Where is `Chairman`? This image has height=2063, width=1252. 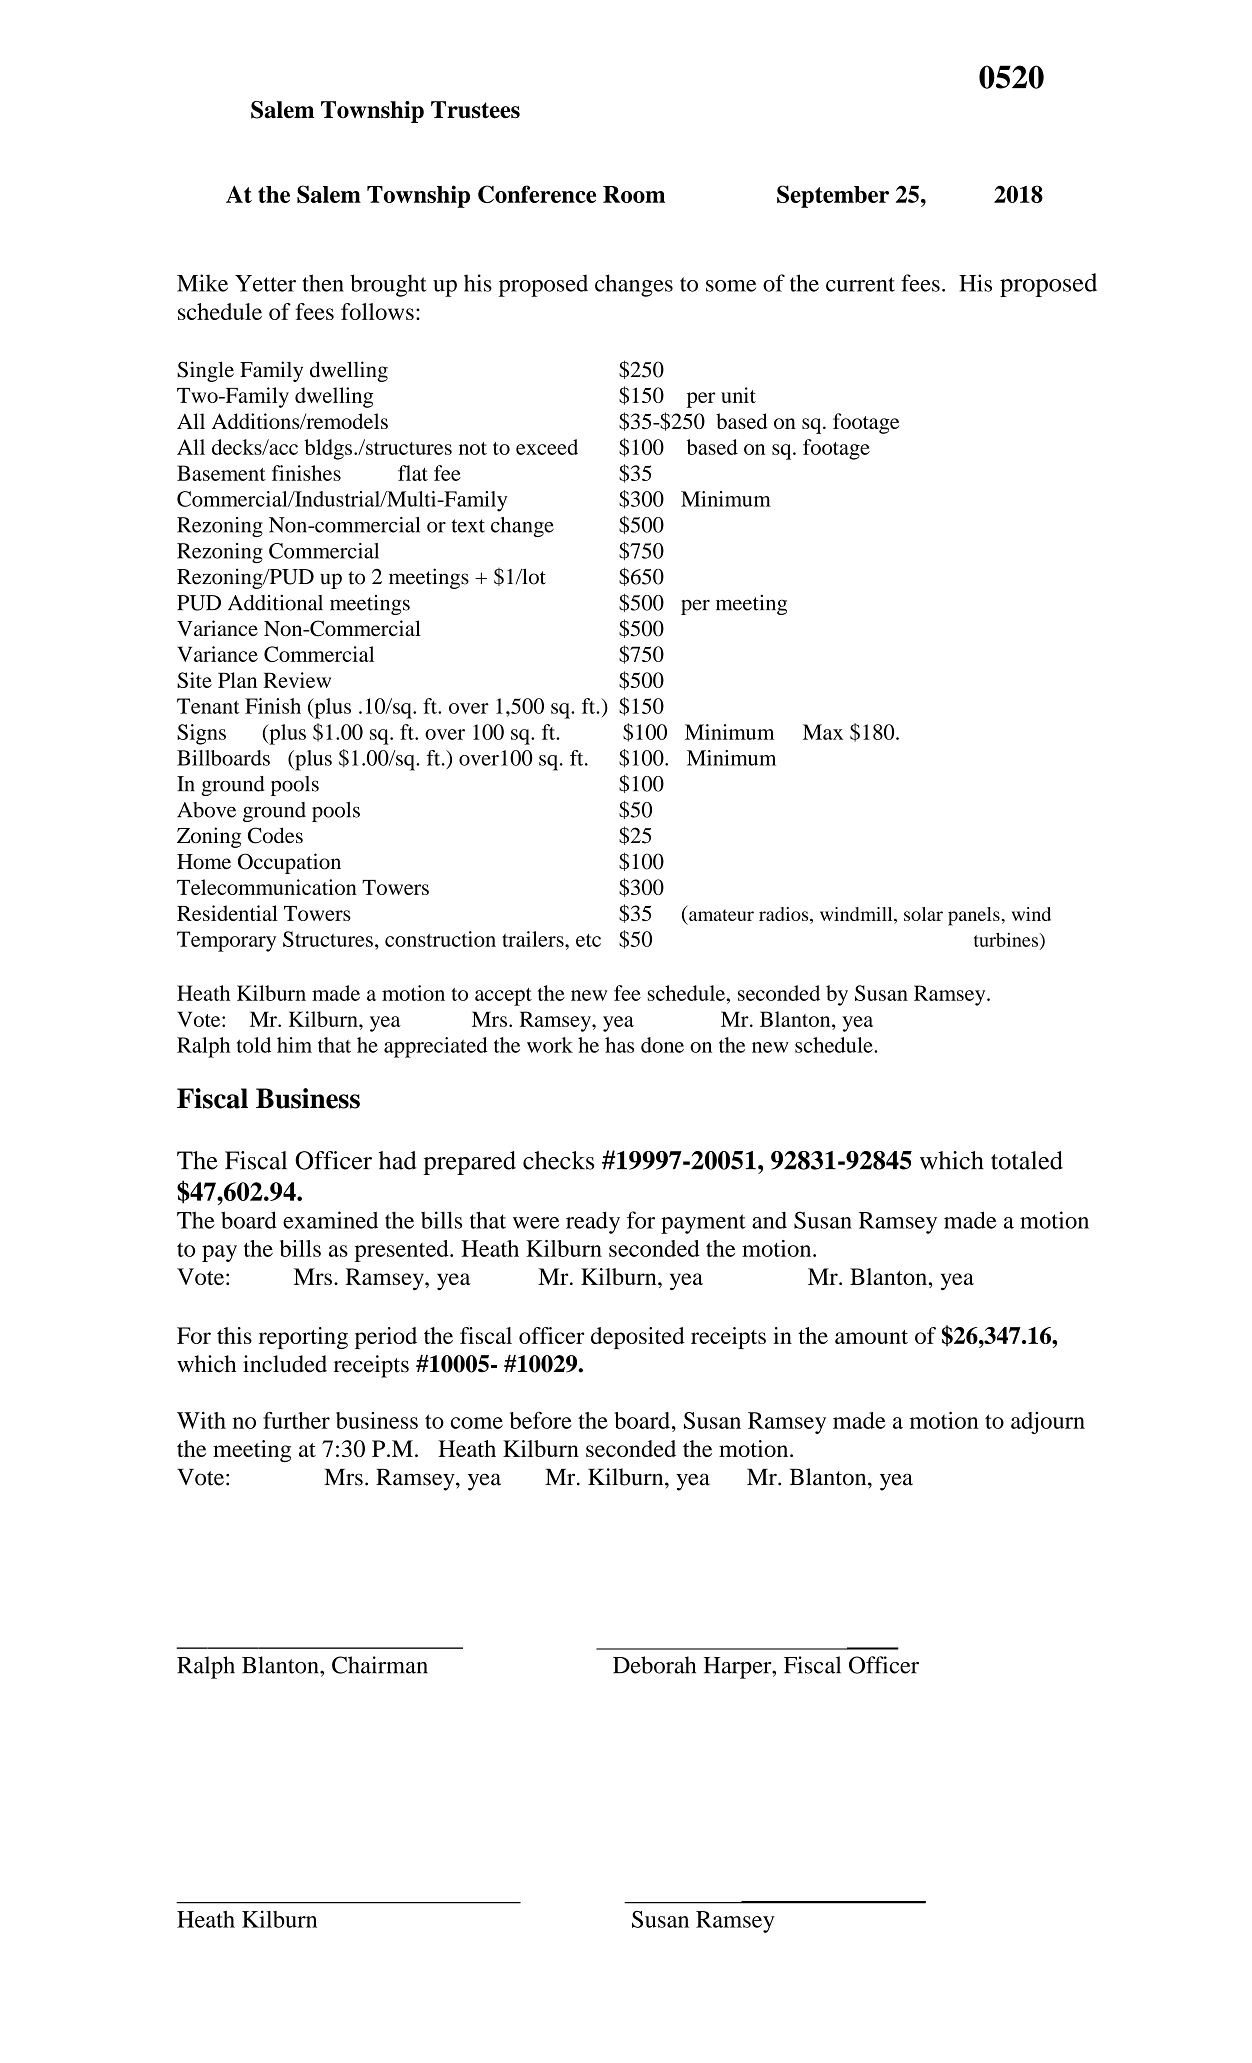 Chairman is located at coordinates (380, 1665).
